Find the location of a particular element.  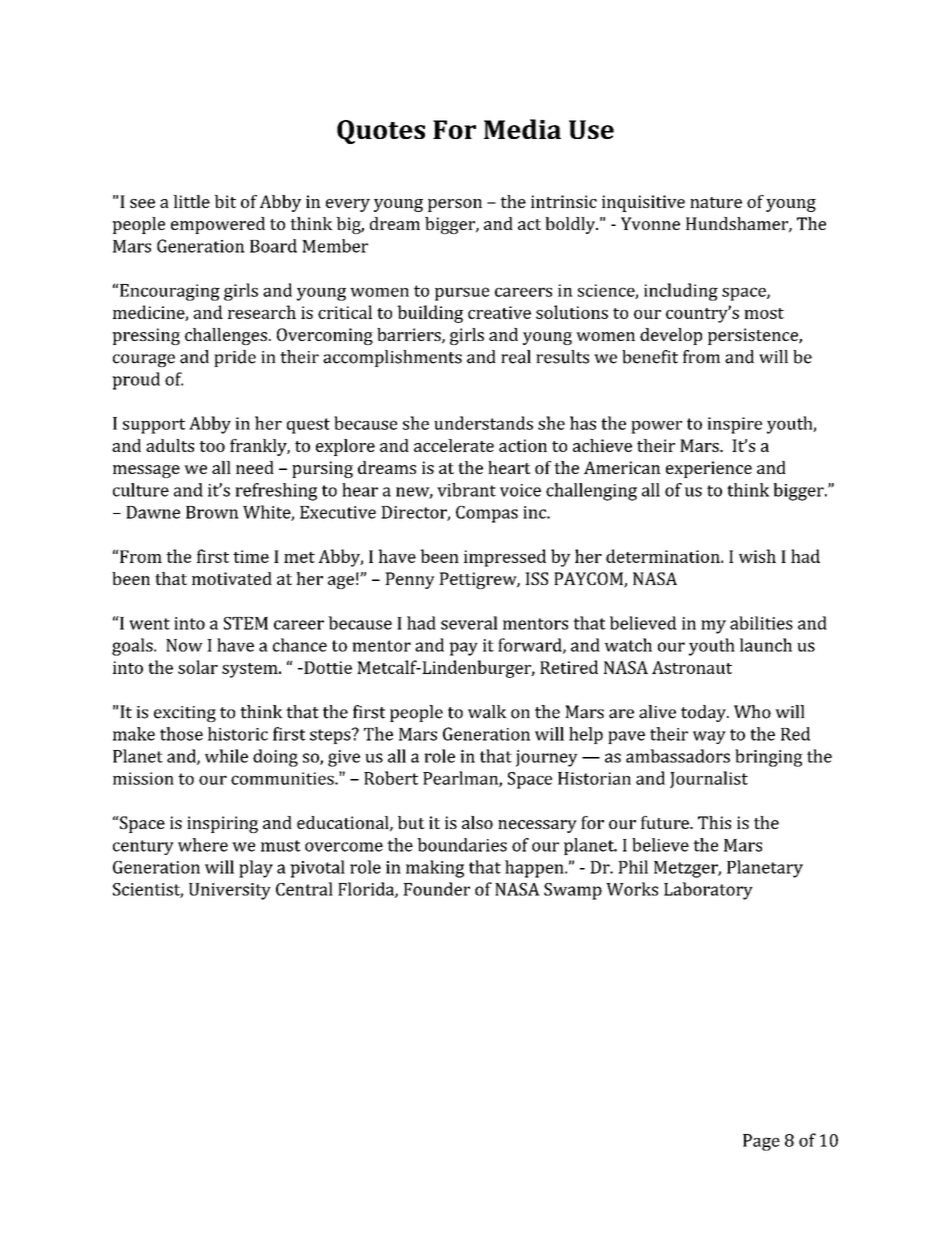

too is located at coordinates (212, 446).
